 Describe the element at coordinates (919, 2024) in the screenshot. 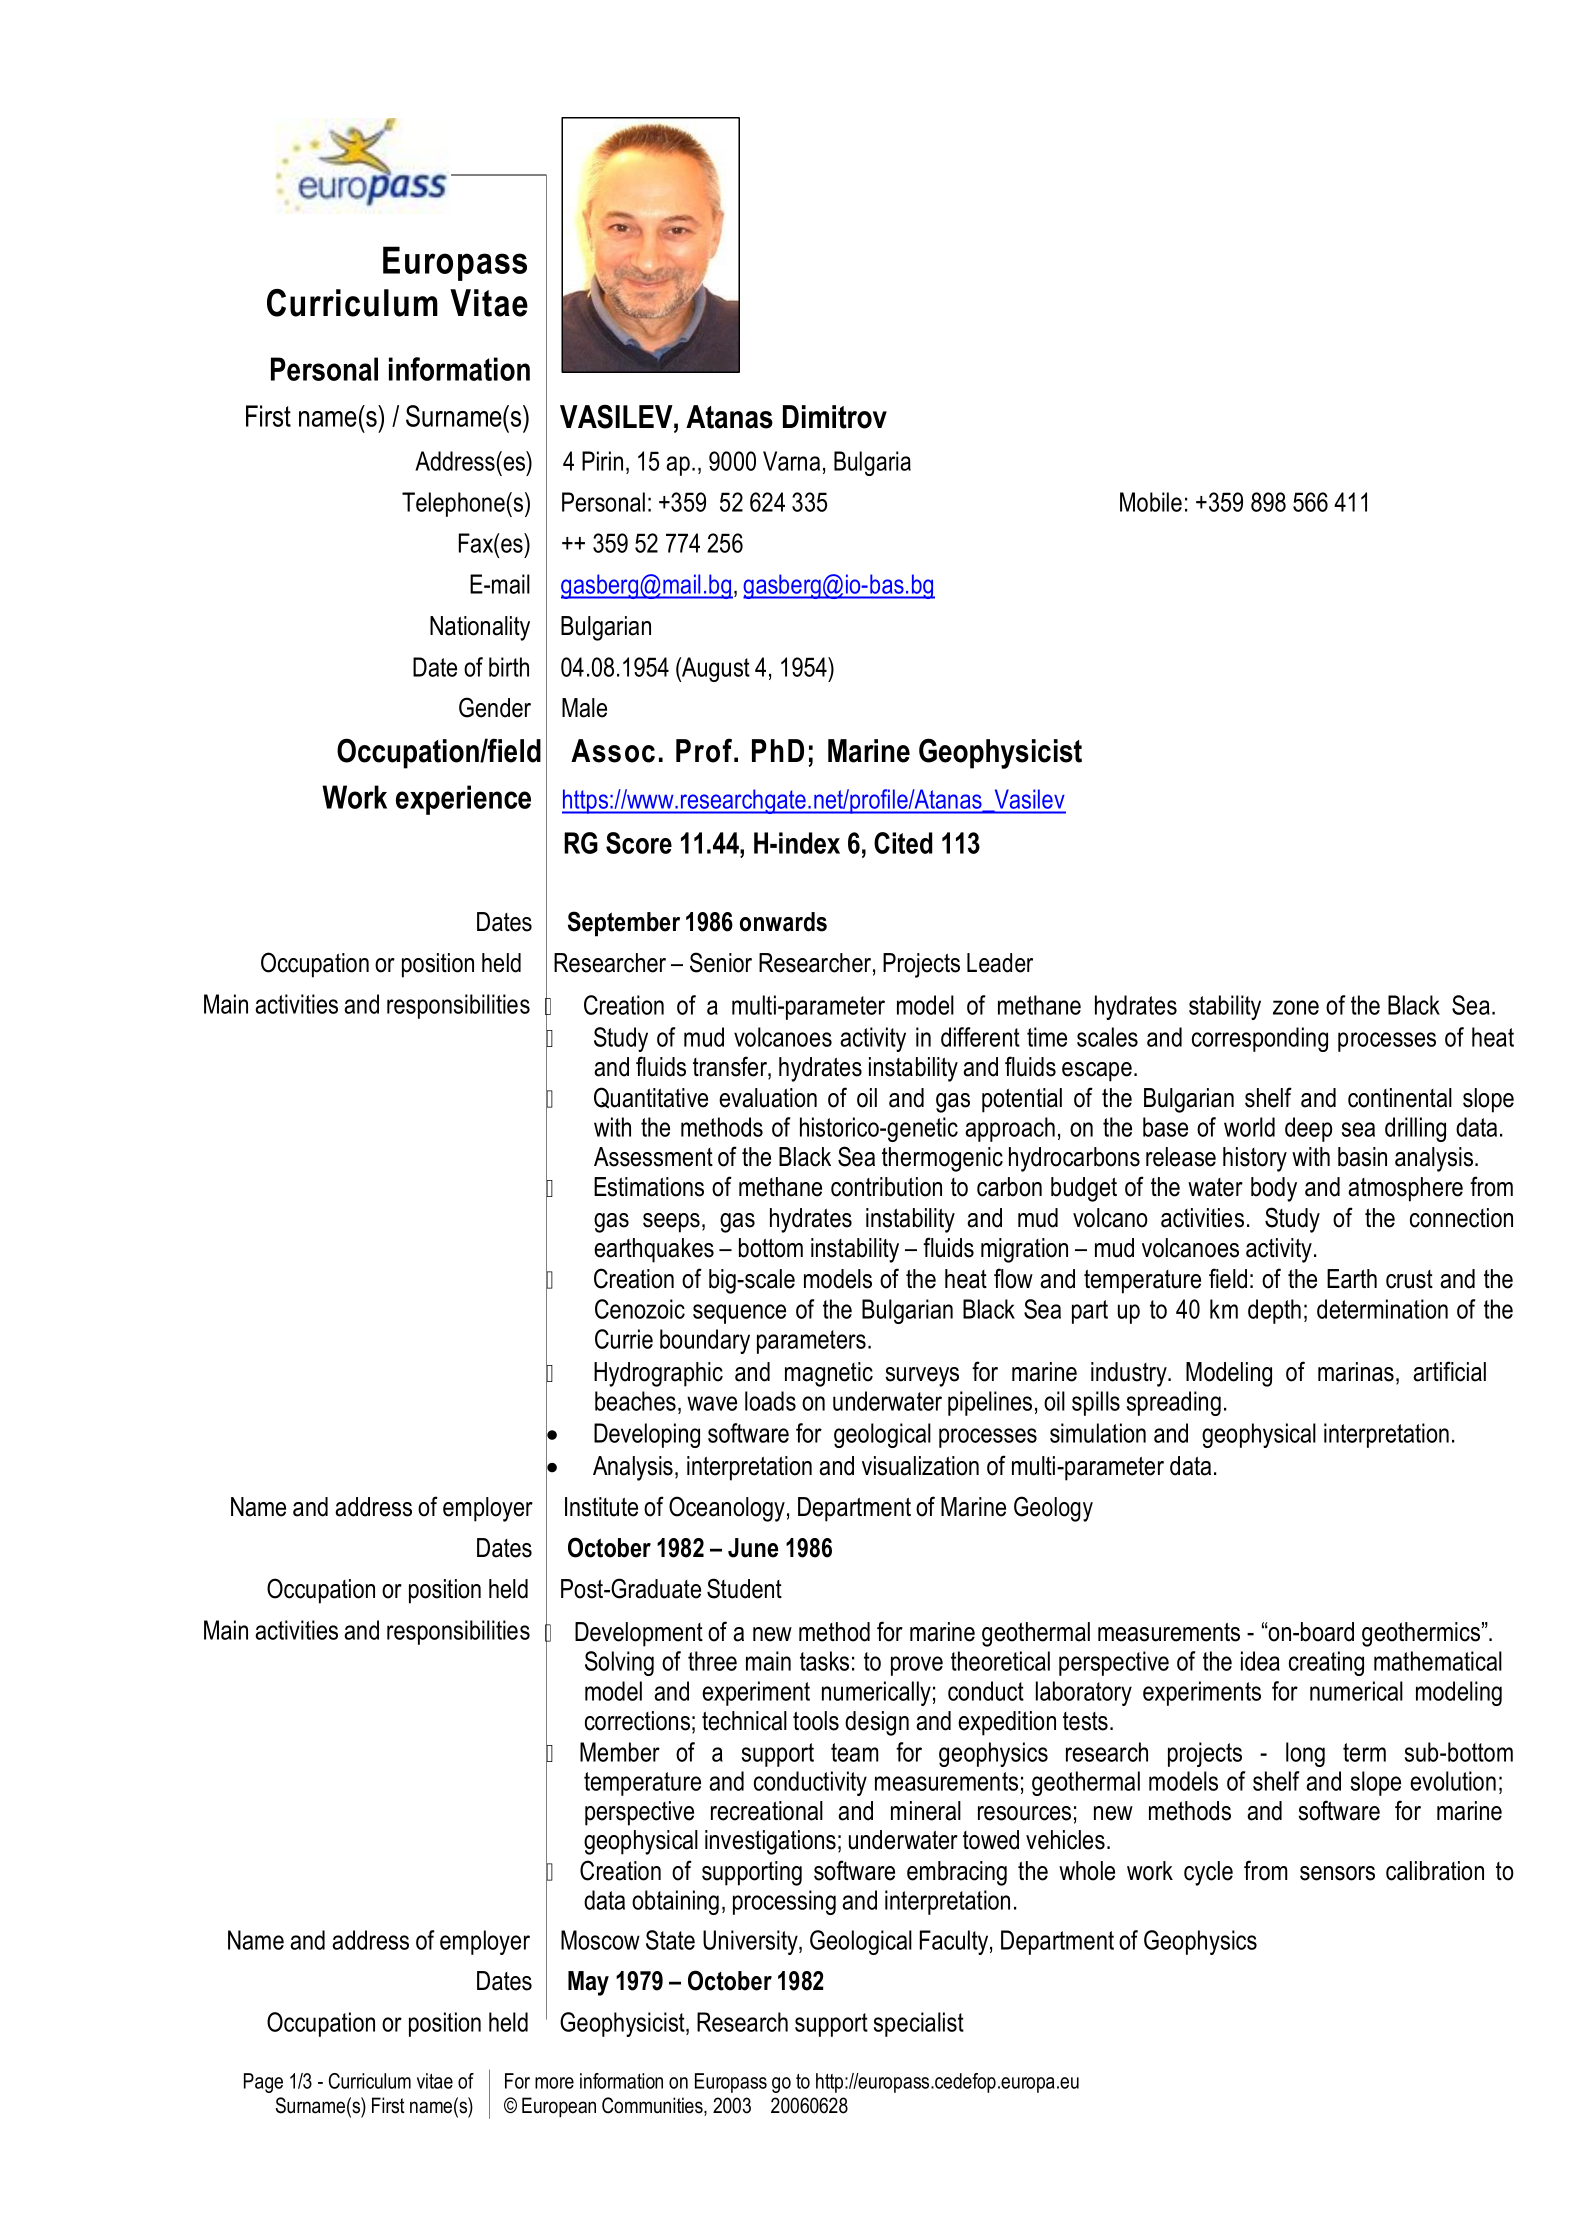

I see `specialist` at that location.
